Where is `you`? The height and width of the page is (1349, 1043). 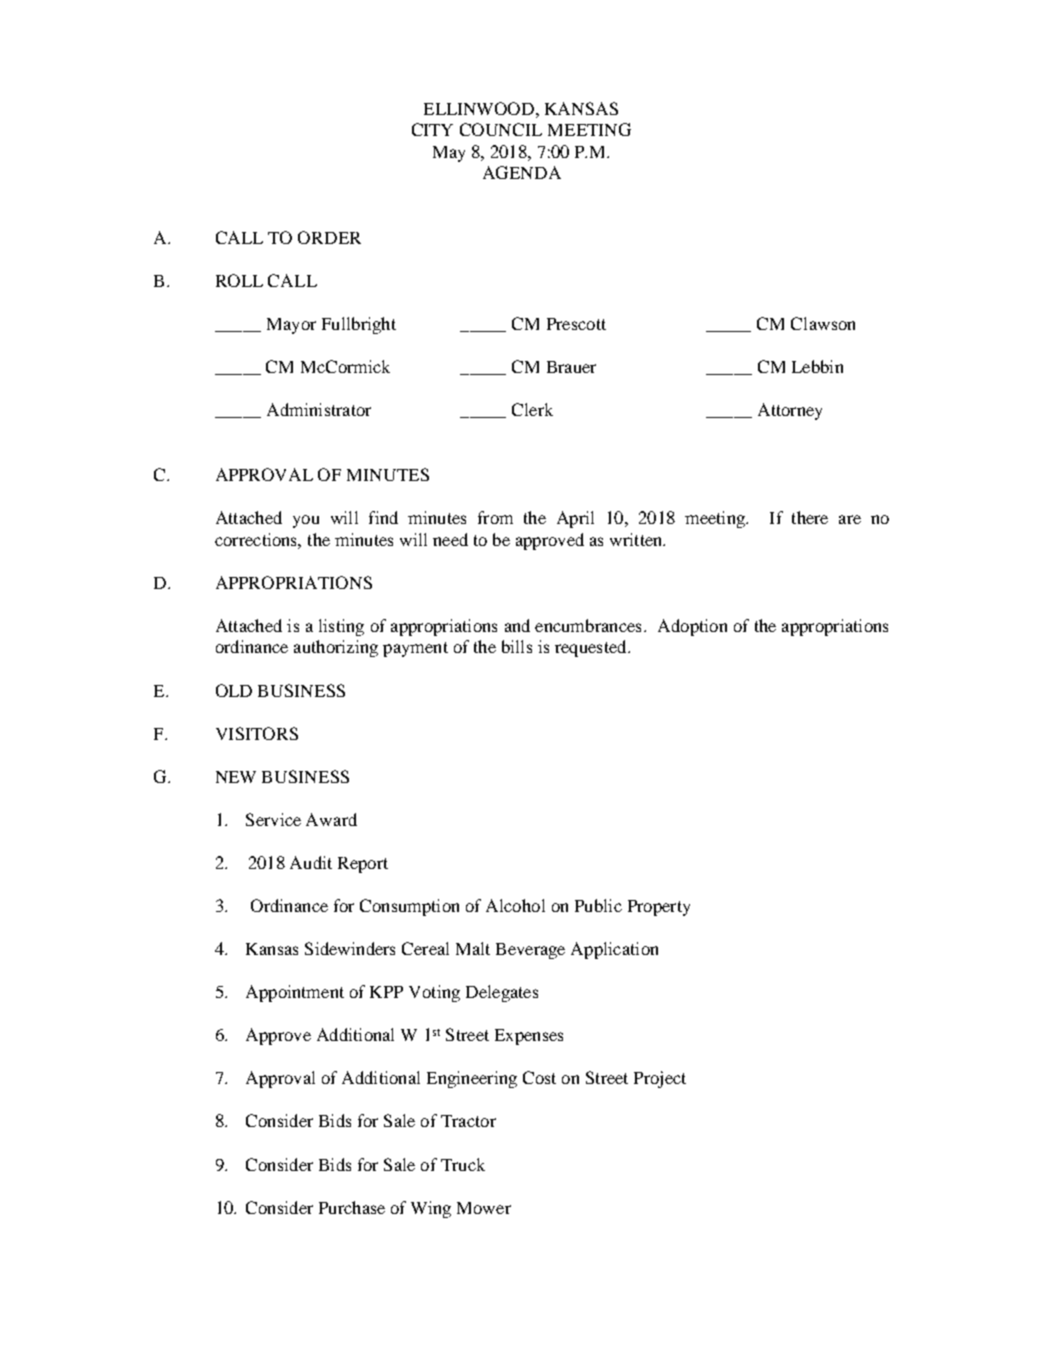 you is located at coordinates (306, 521).
